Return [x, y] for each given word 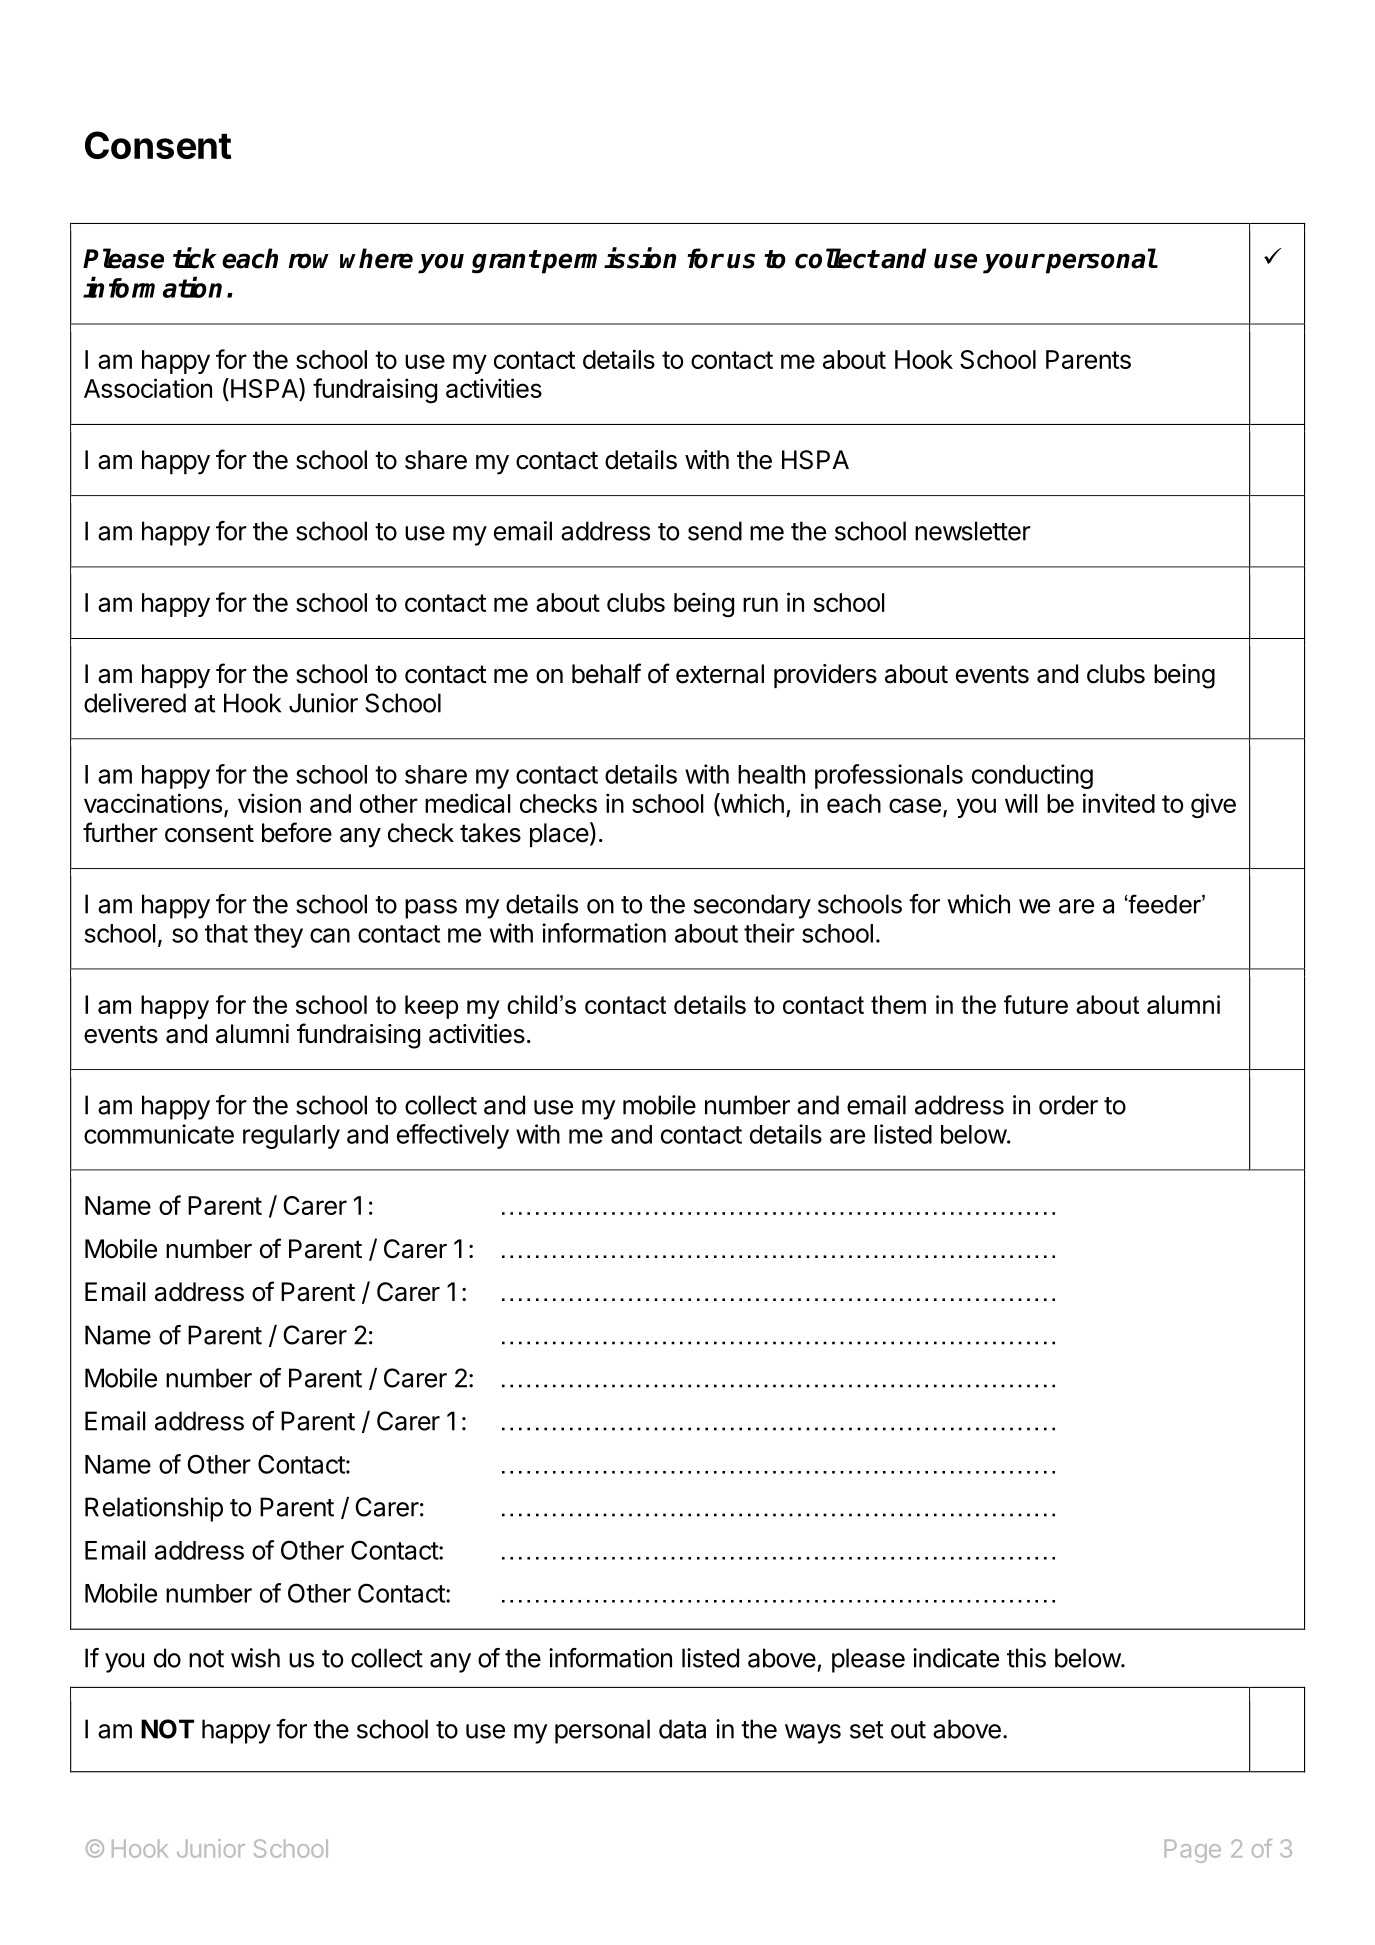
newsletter [973, 531]
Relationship [154, 1509]
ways [813, 1734]
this [1026, 1658]
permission [608, 260]
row [308, 261]
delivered [135, 703]
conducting [1032, 776]
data [682, 1729]
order [1068, 1105]
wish [255, 1658]
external [720, 674]
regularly [291, 1137]
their [769, 933]
